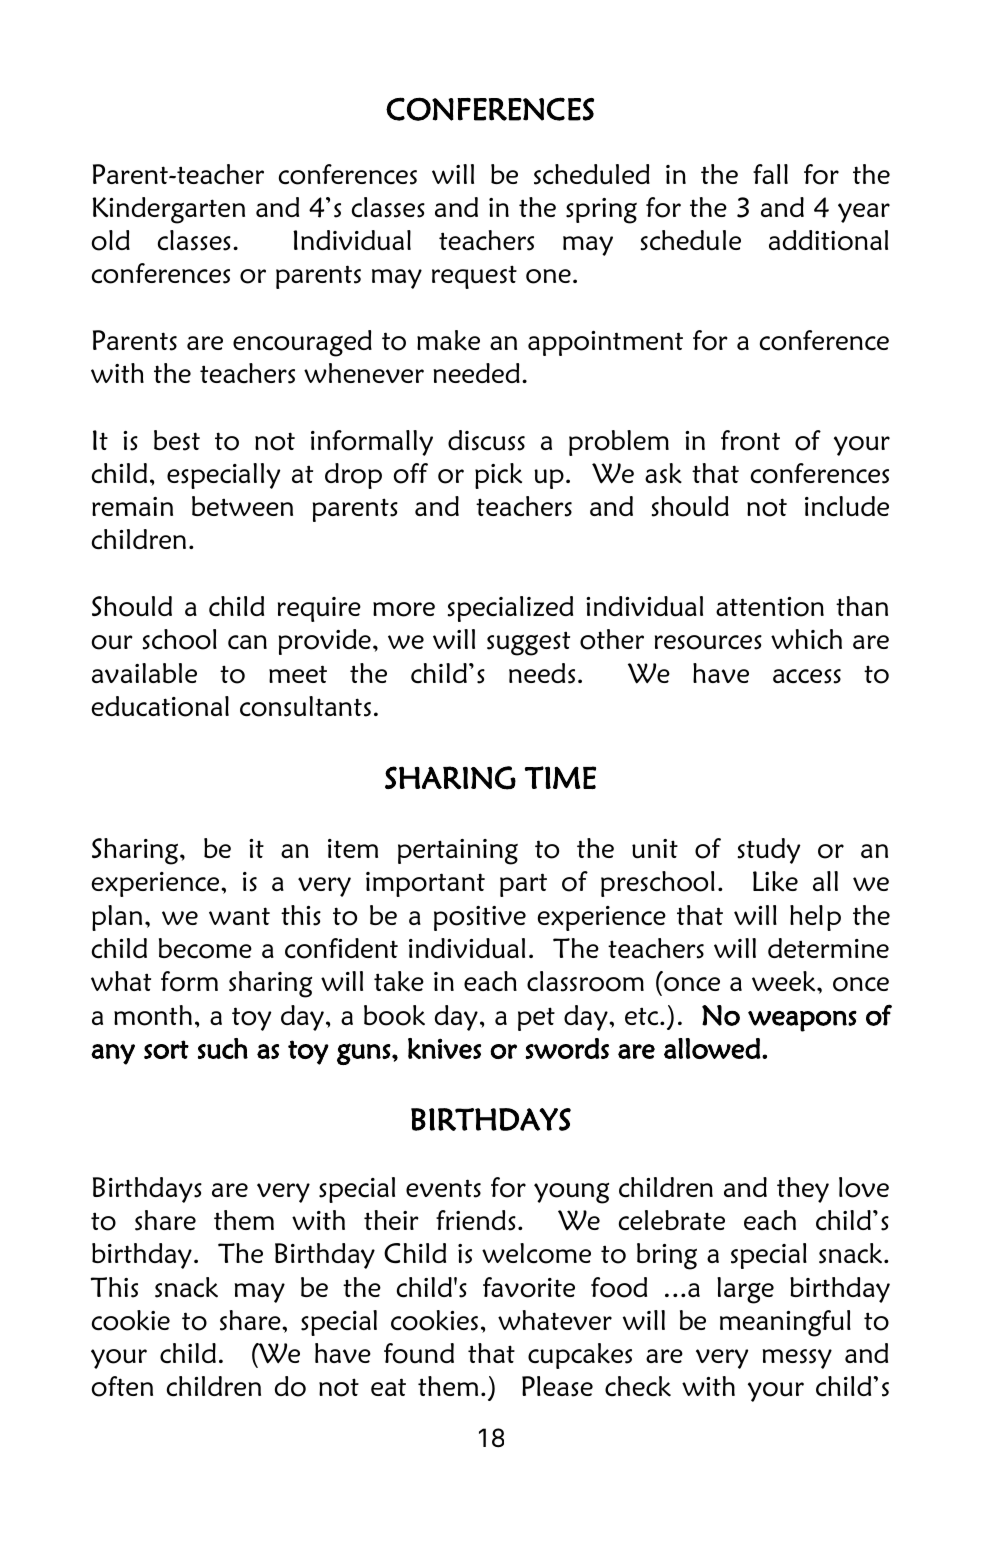  I want to click on fall, so click(770, 174).
